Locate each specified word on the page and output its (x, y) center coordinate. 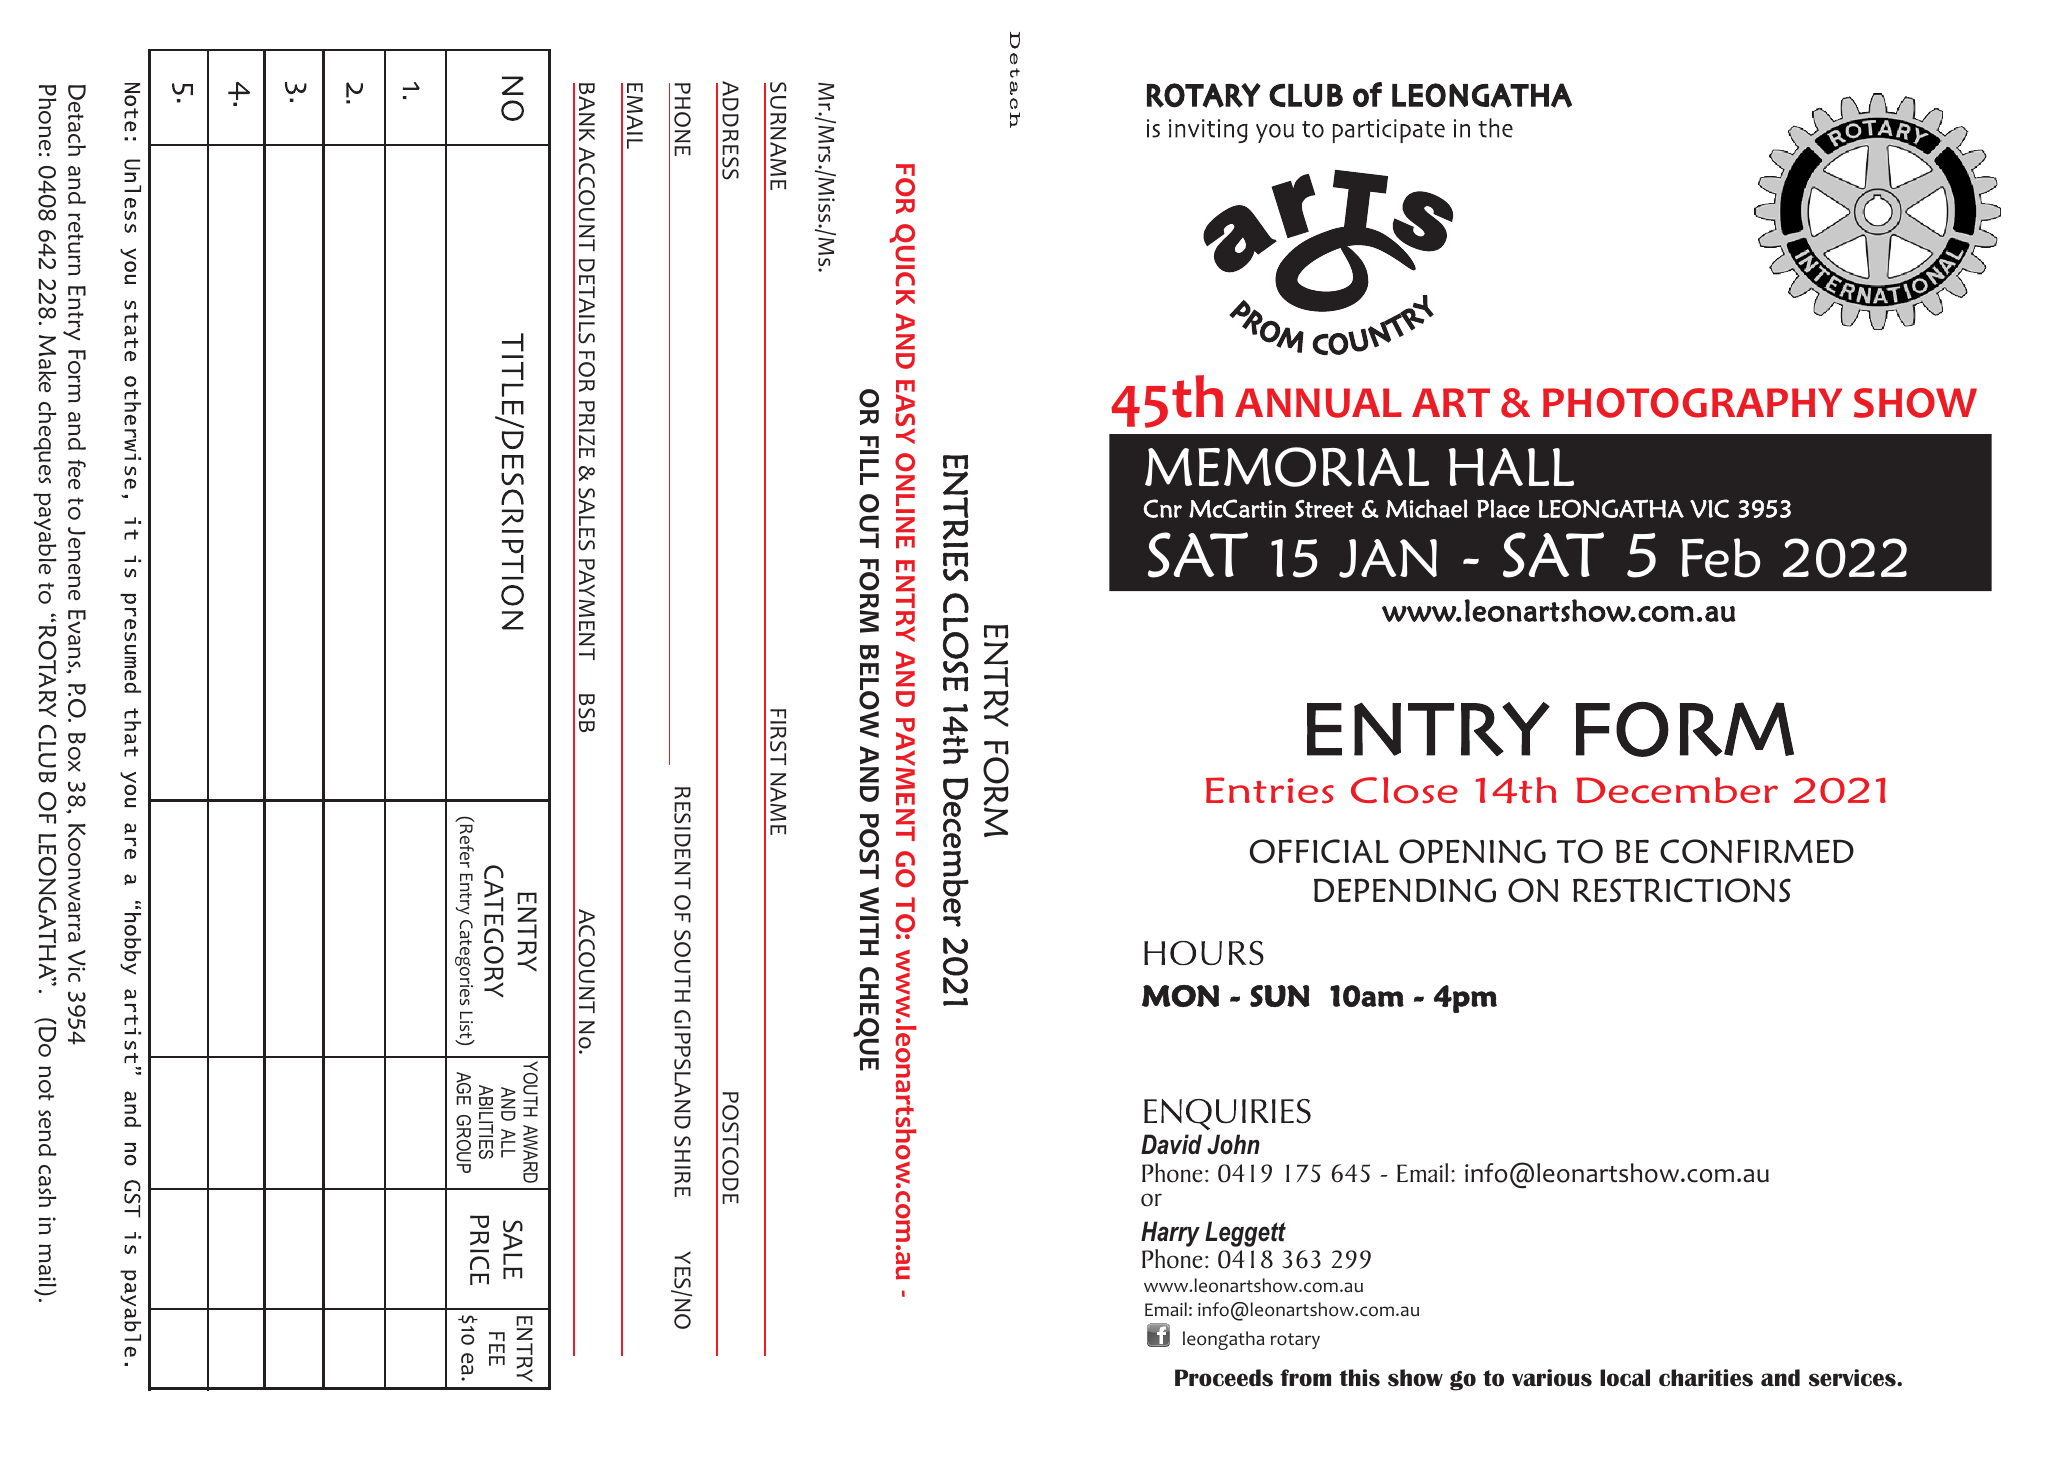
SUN (1280, 996)
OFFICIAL (1319, 851)
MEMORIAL (1287, 467)
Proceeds (1224, 1378)
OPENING (1472, 851)
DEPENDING (1405, 890)
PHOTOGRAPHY (1692, 403)
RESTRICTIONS (1682, 890)
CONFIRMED (1757, 851)
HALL (1511, 467)
